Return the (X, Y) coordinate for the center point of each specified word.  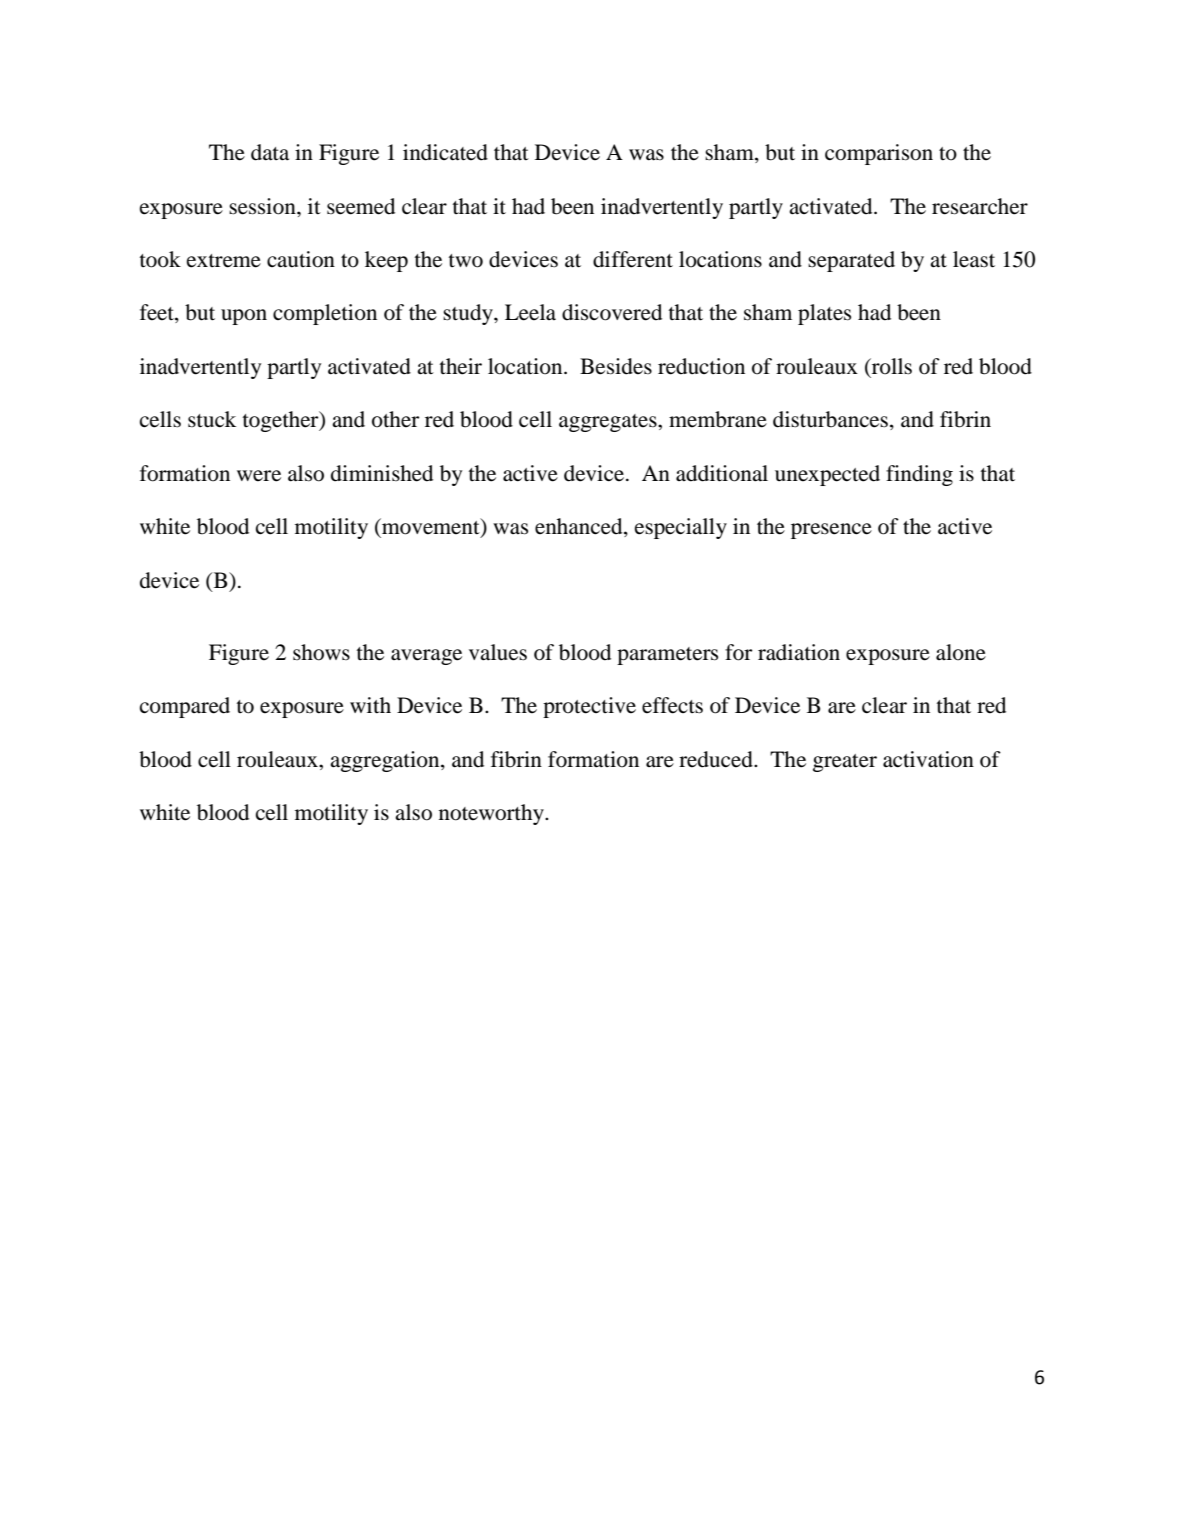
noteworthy (492, 814)
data (270, 152)
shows (321, 652)
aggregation (386, 761)
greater (845, 763)
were (259, 476)
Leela (530, 312)
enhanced (580, 527)
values (498, 652)
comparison (879, 154)
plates (824, 314)
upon (244, 317)
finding (919, 475)
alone (961, 652)
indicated (445, 152)
